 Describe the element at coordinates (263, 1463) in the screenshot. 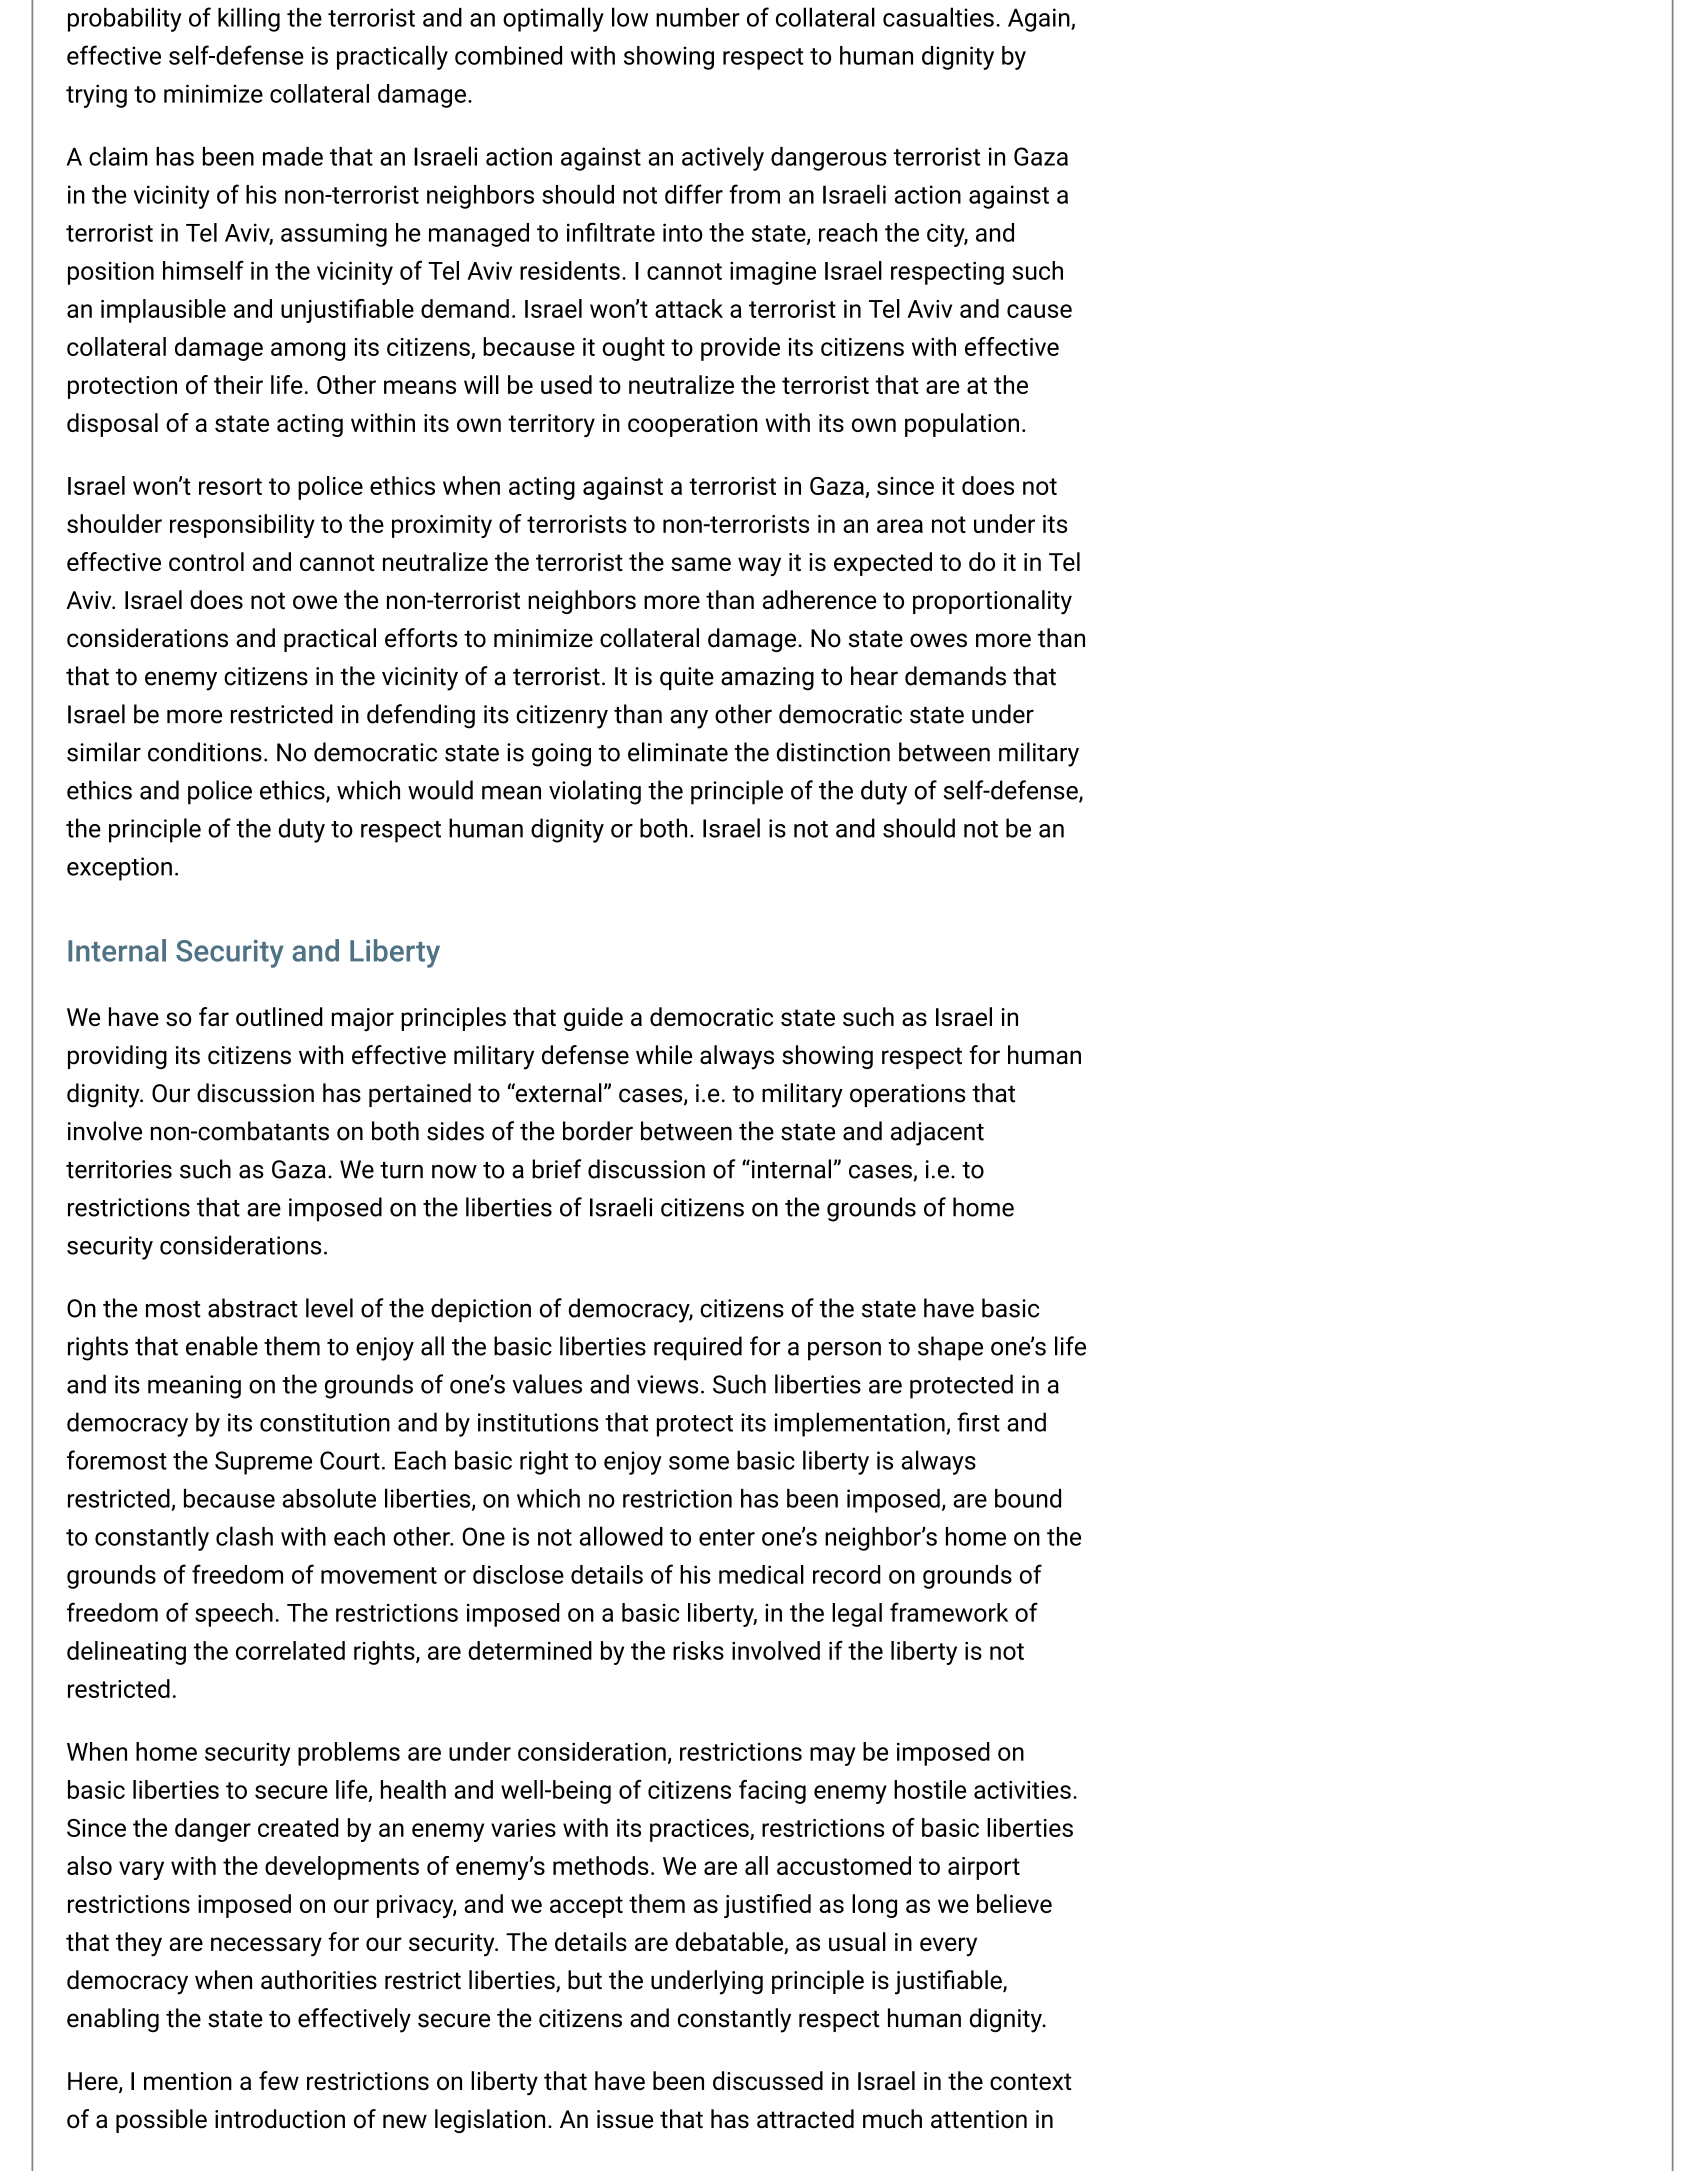

I see `Supreme` at that location.
